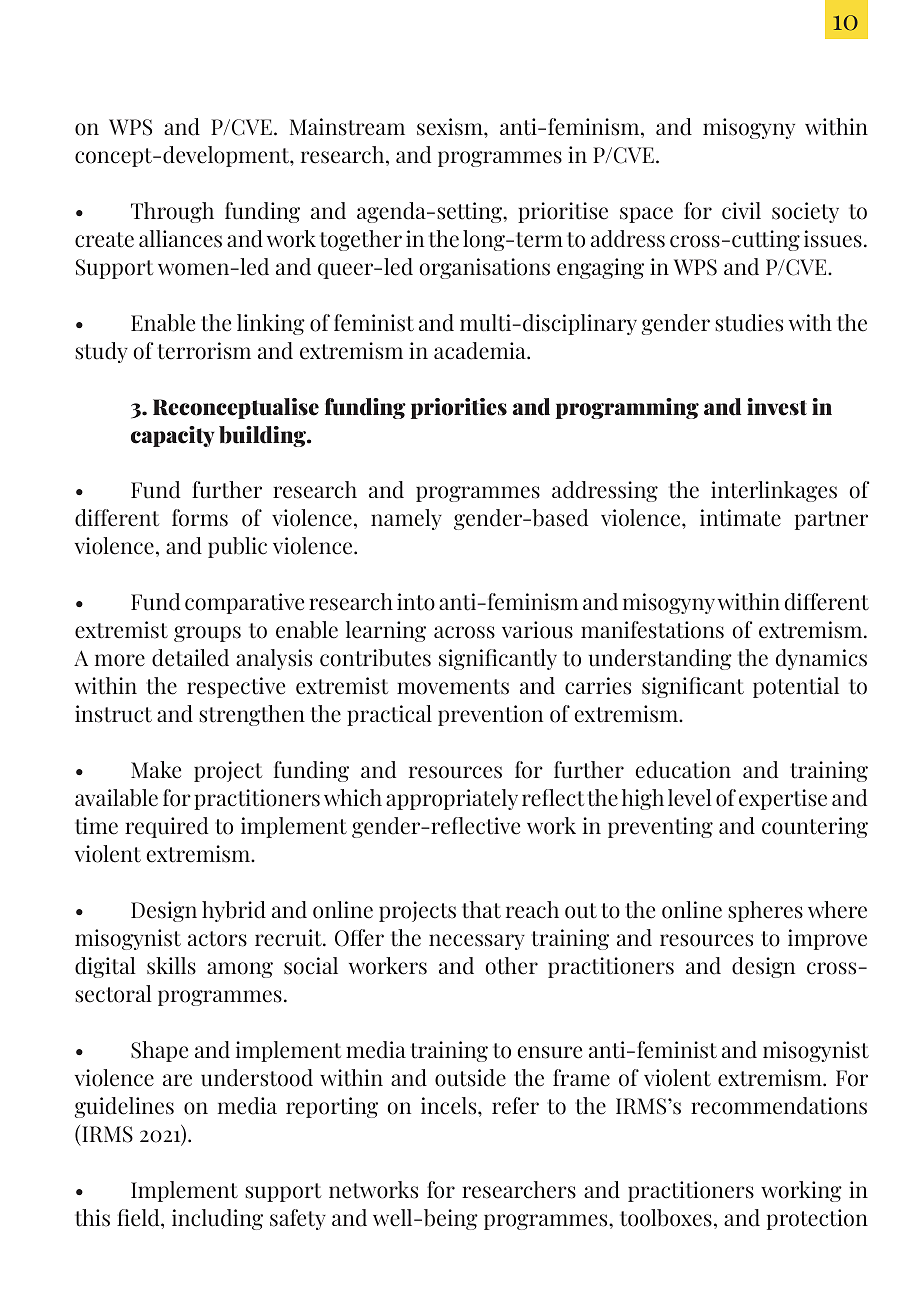 This screenshot has width=924, height=1308. Describe the element at coordinates (741, 211) in the screenshot. I see `civil` at that location.
